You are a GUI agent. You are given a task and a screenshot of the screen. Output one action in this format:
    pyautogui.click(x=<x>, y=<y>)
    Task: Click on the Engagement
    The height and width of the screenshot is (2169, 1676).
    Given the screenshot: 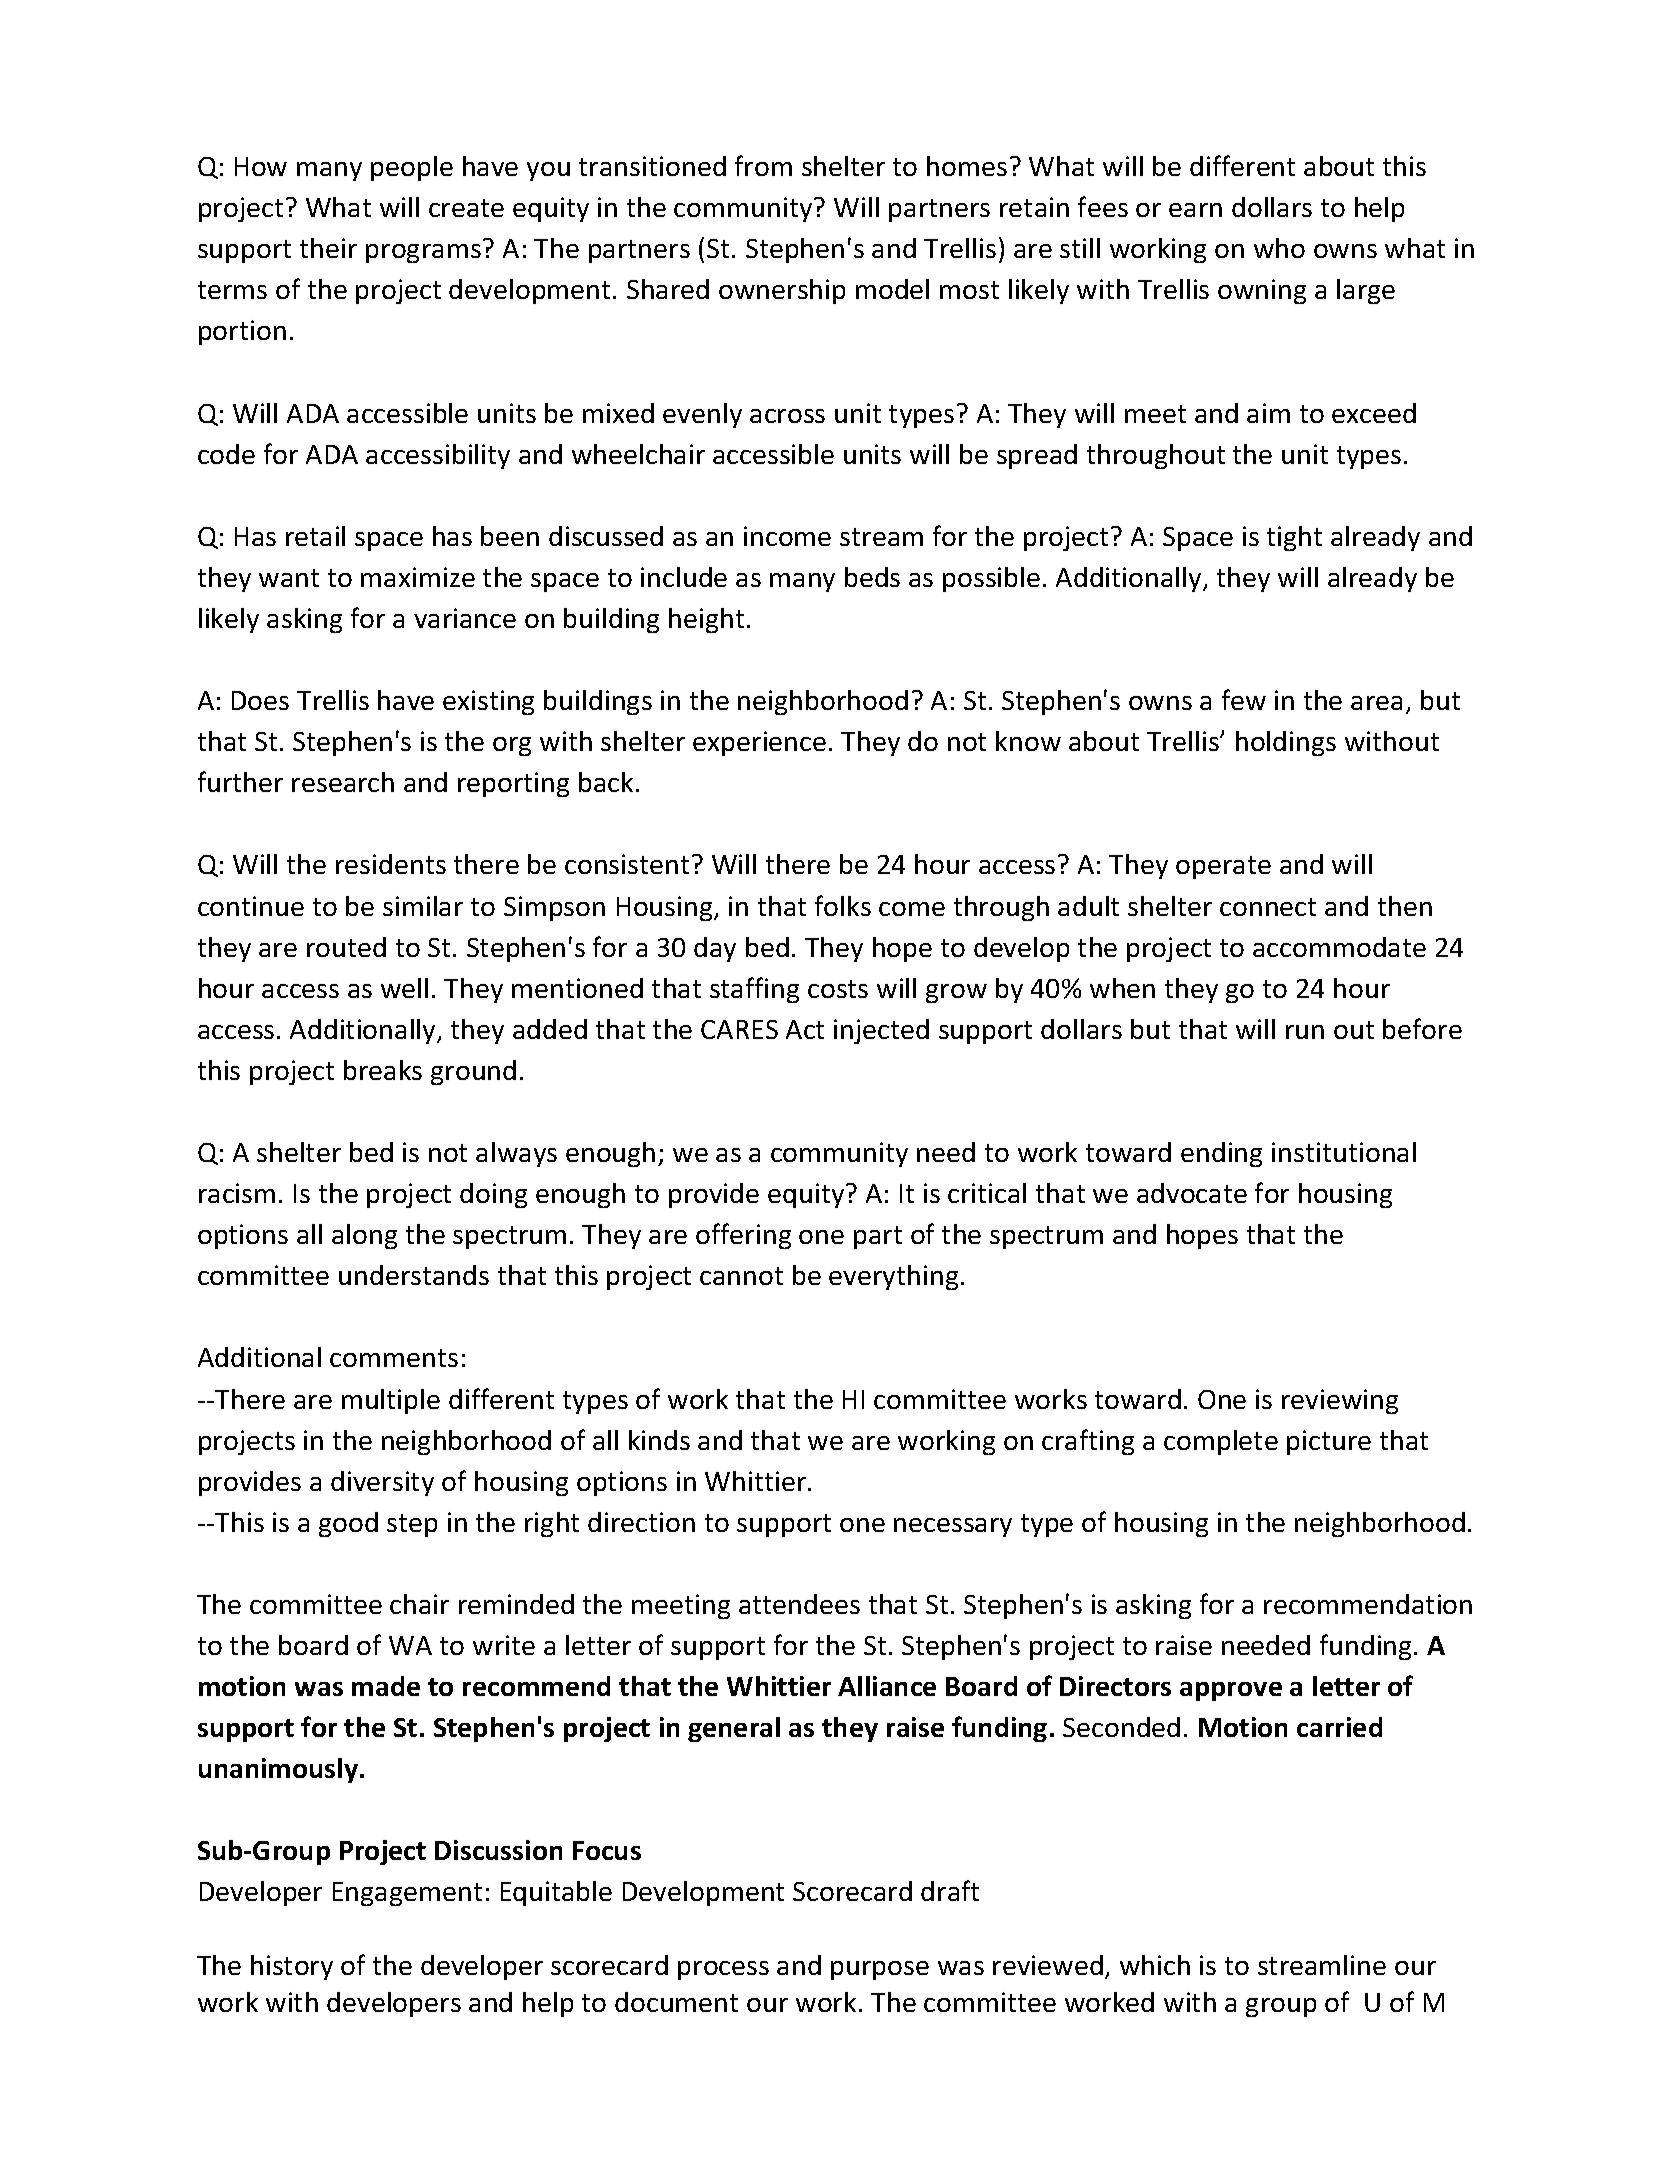 What is the action you would take?
    pyautogui.click(x=407, y=1894)
